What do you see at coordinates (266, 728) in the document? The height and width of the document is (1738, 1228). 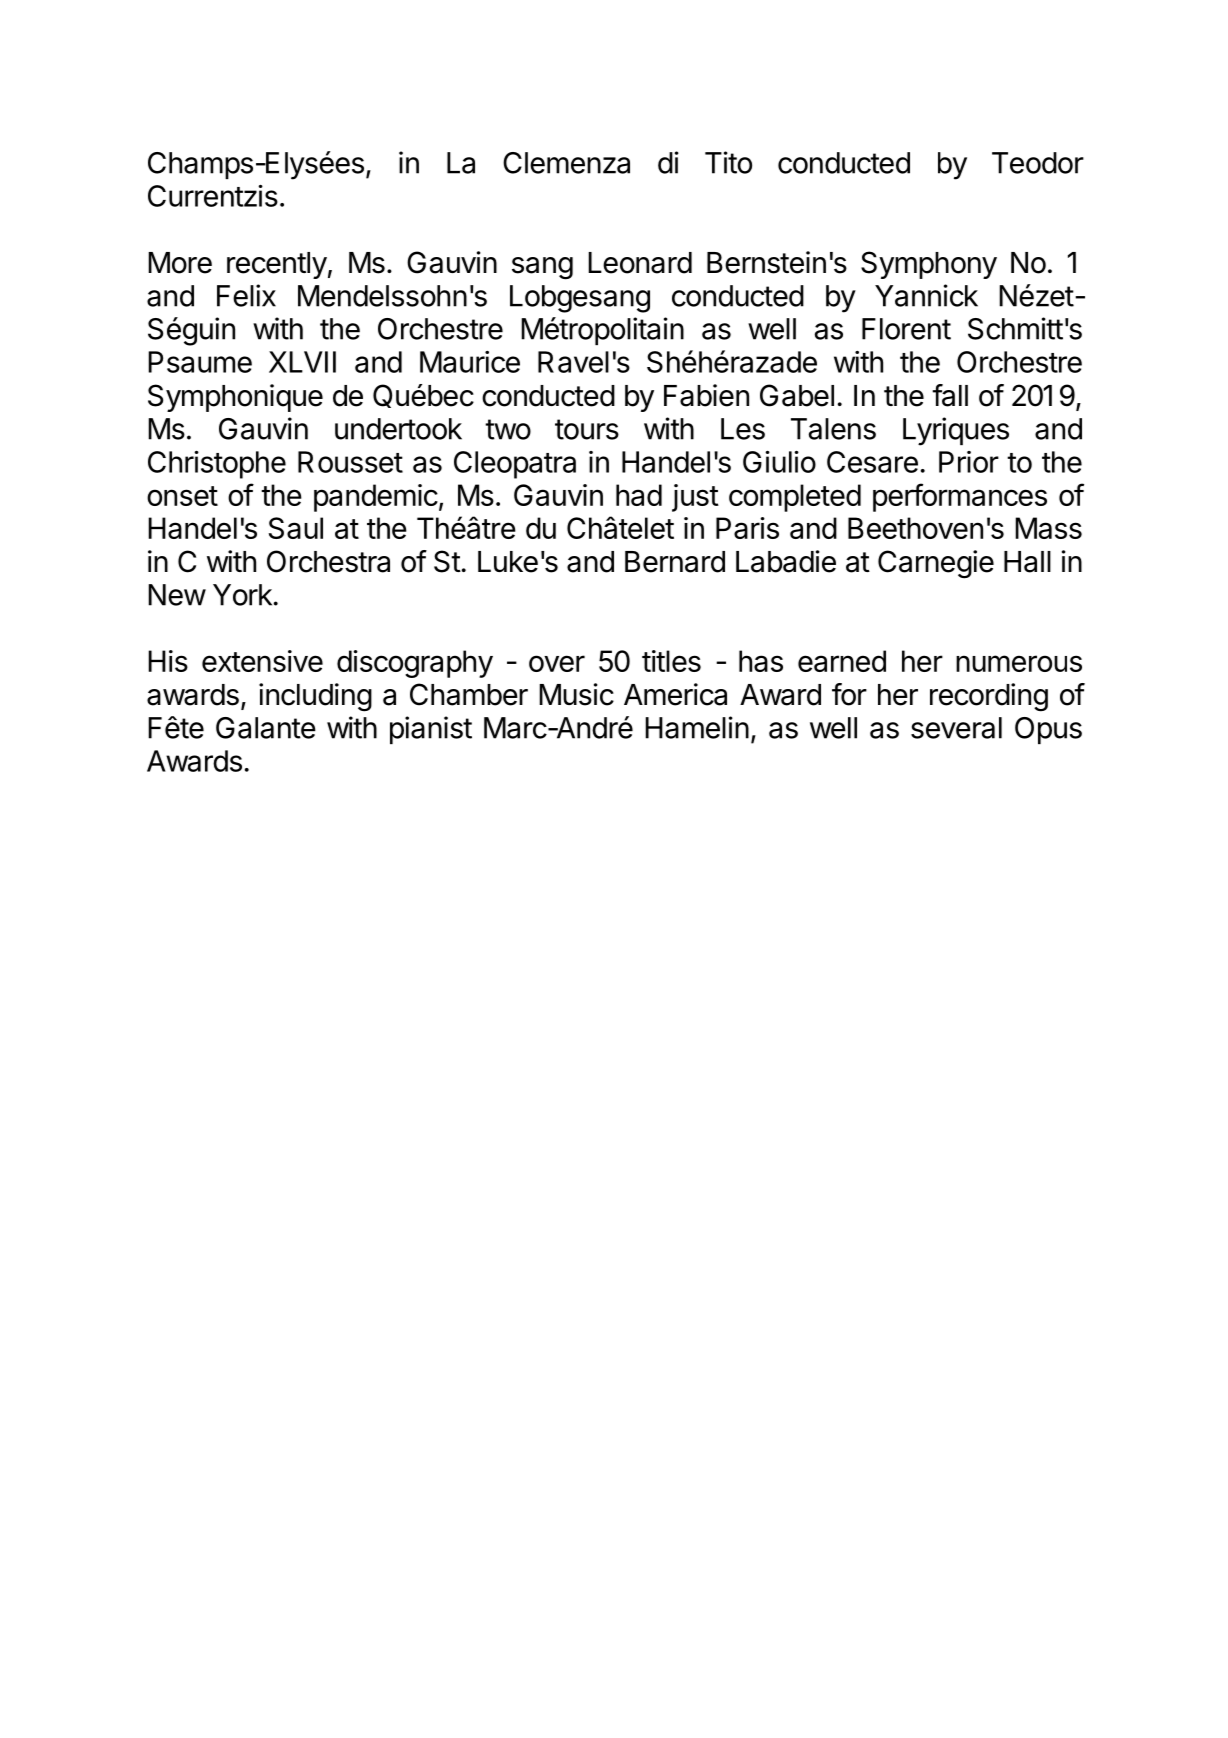 I see `Galante` at bounding box center [266, 728].
